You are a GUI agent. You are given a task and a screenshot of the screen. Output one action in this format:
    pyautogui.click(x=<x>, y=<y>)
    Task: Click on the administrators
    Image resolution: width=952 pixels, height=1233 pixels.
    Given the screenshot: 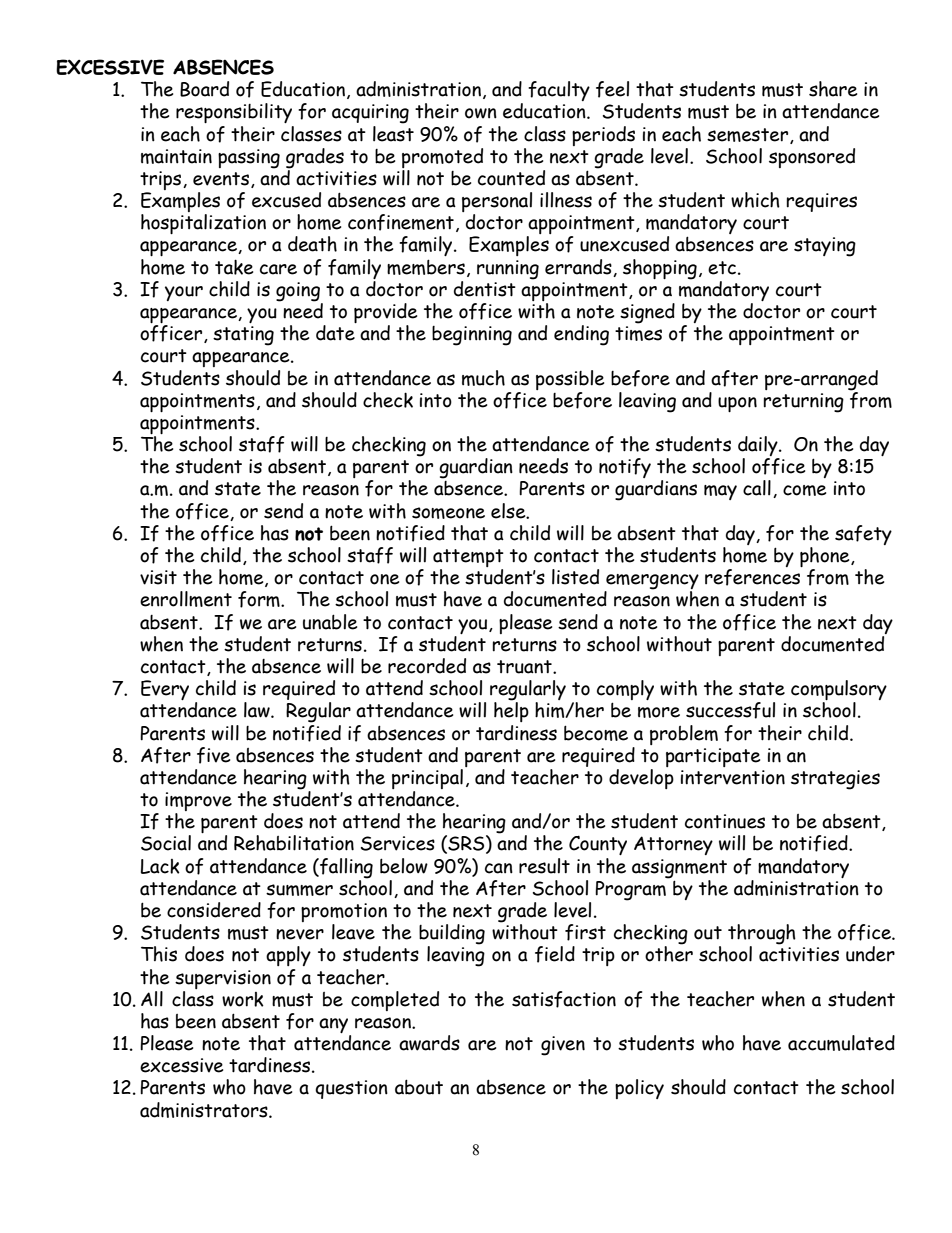 What is the action you would take?
    pyautogui.click(x=205, y=1110)
